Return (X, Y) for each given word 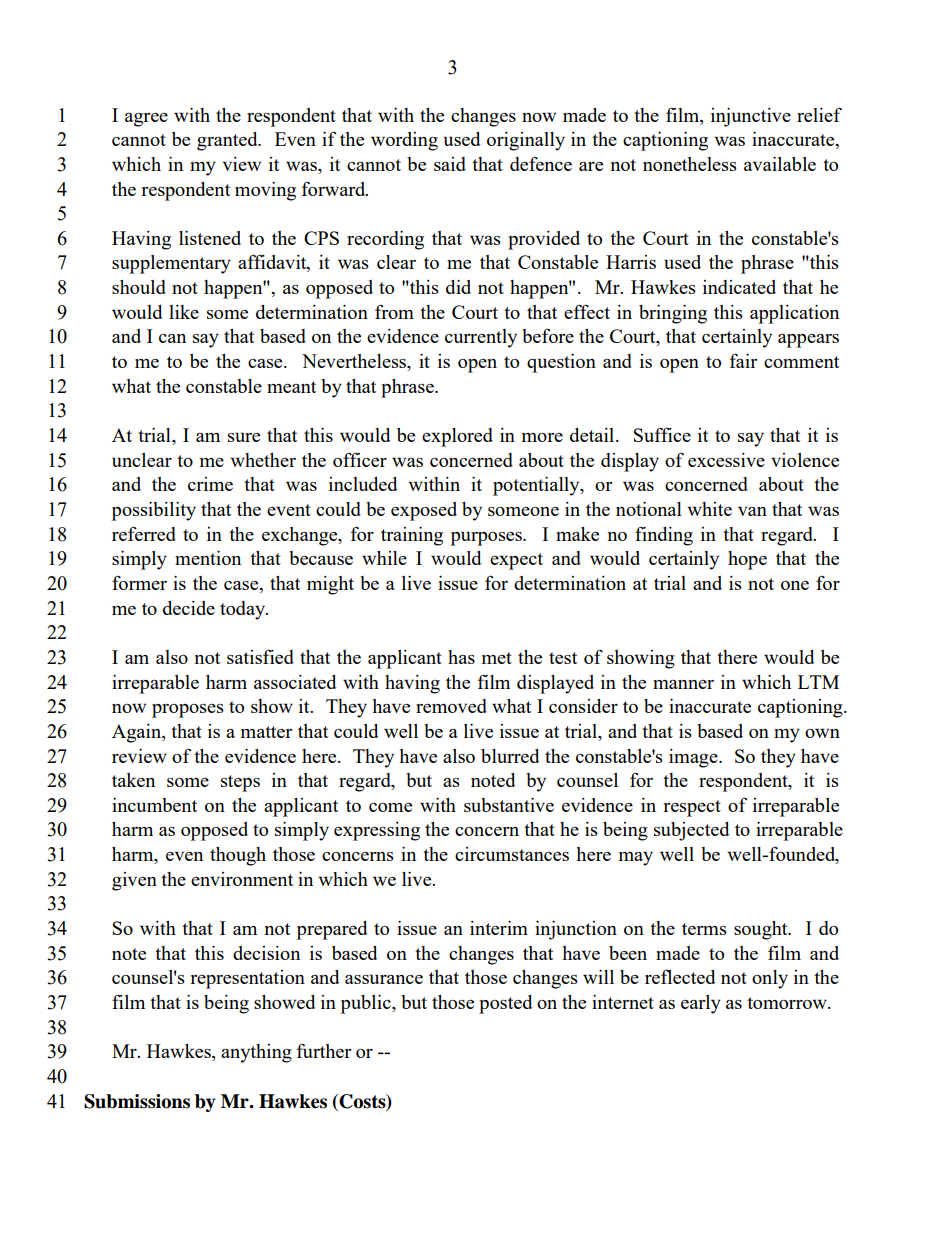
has (461, 657)
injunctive (751, 117)
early (701, 1004)
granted (228, 141)
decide (189, 608)
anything (256, 1053)
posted (505, 1004)
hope (747, 560)
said (450, 164)
